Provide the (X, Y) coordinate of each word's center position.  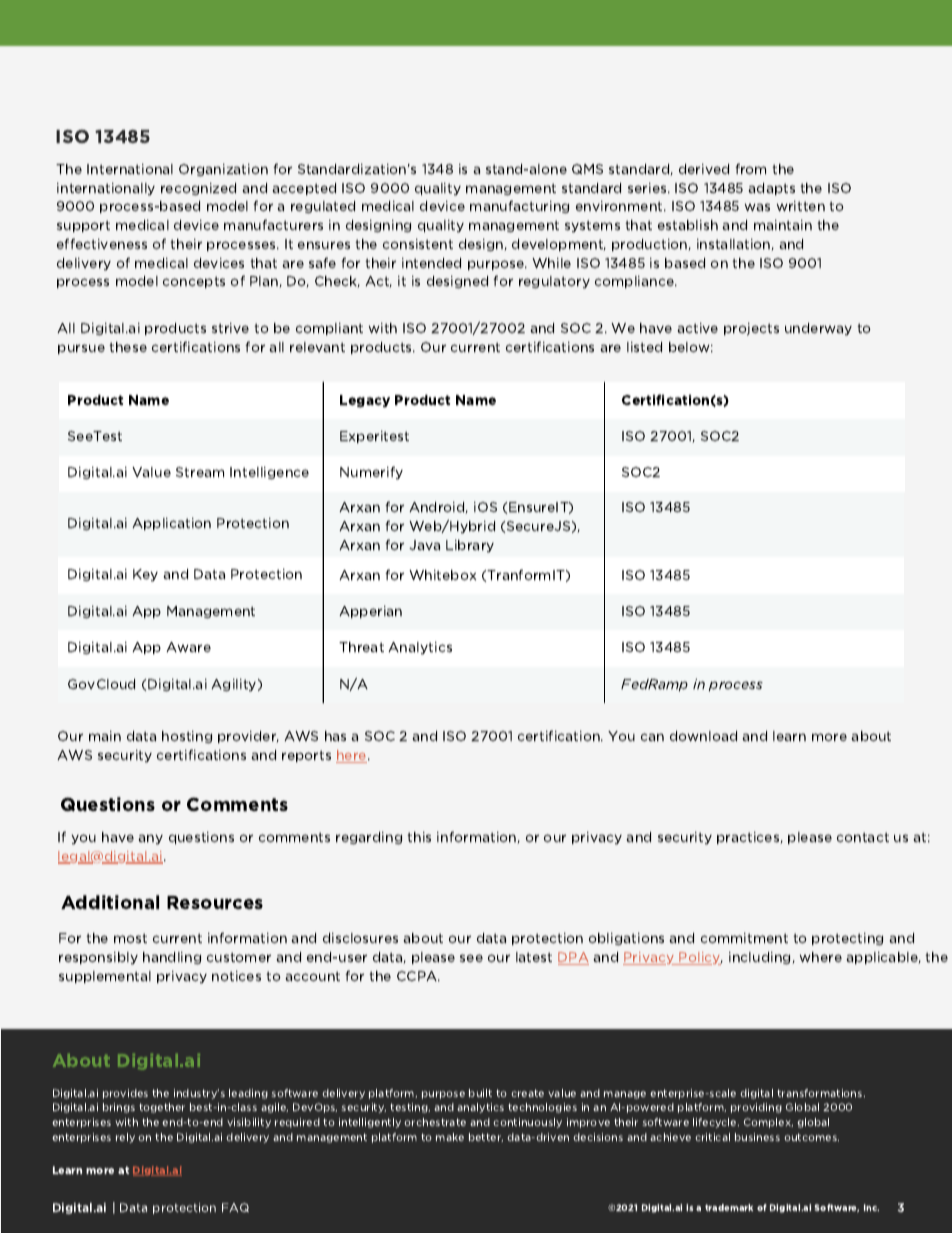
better (486, 1137)
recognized (198, 189)
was (757, 207)
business (757, 1137)
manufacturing (519, 206)
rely (125, 1138)
